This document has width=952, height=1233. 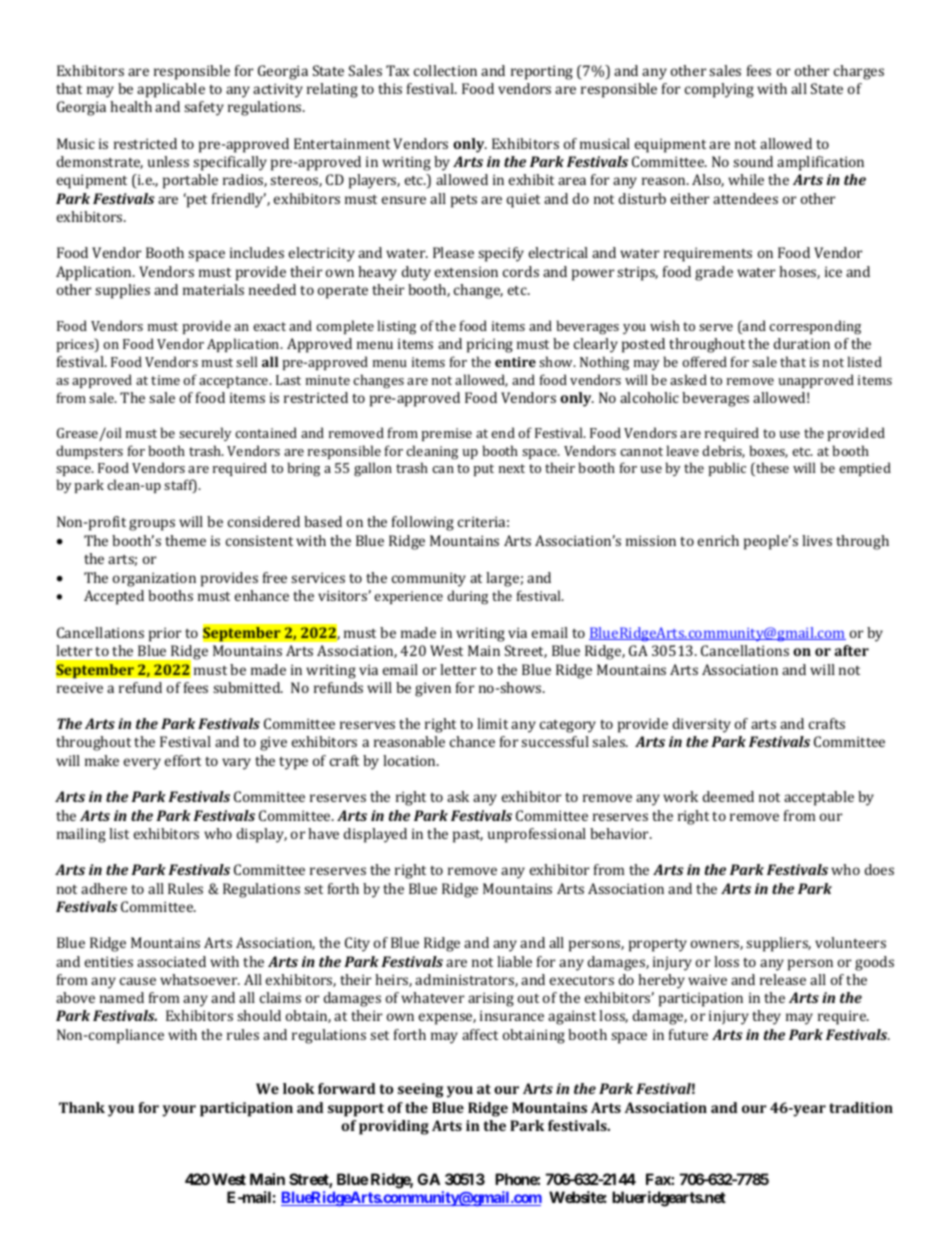 I want to click on complying, so click(x=719, y=90).
